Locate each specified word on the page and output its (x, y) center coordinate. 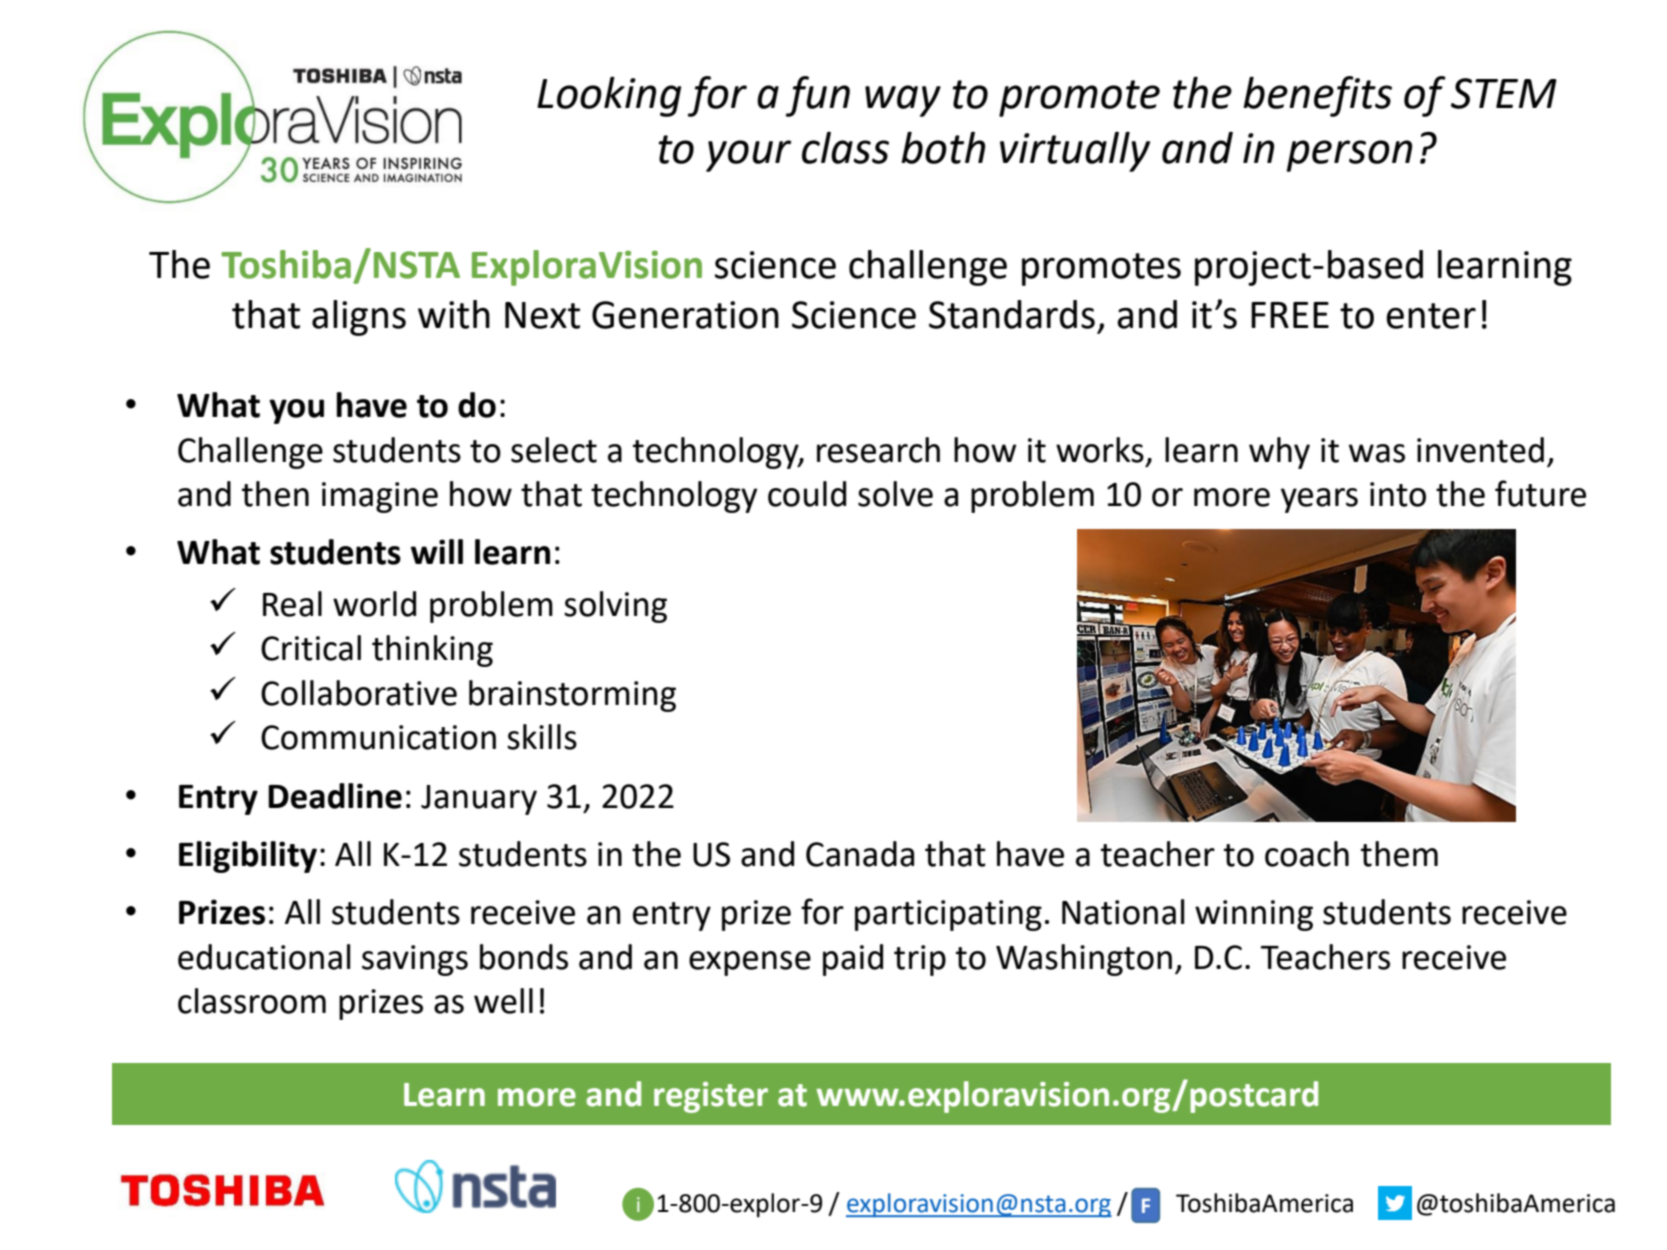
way (903, 101)
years (1319, 500)
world (374, 604)
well (503, 1001)
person (1349, 156)
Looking (609, 97)
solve (895, 494)
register (711, 1097)
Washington (1084, 960)
